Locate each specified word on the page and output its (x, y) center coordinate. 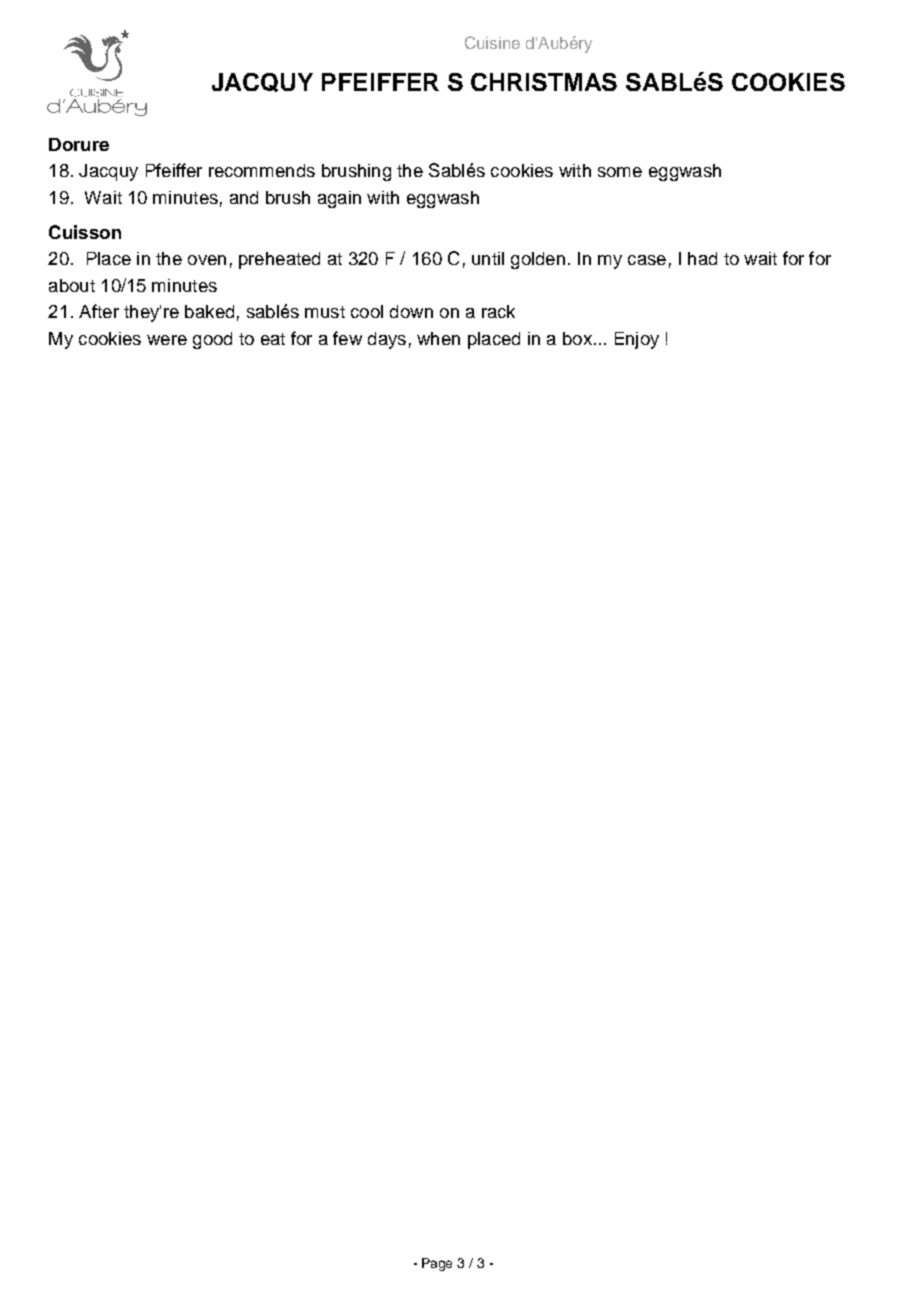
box (577, 338)
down (411, 311)
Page (437, 1264)
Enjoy (637, 340)
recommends (262, 170)
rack (498, 311)
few (347, 338)
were (167, 340)
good (212, 340)
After (99, 311)
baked (209, 311)
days (387, 340)
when (438, 338)
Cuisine (492, 42)
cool (367, 311)
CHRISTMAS (544, 82)
